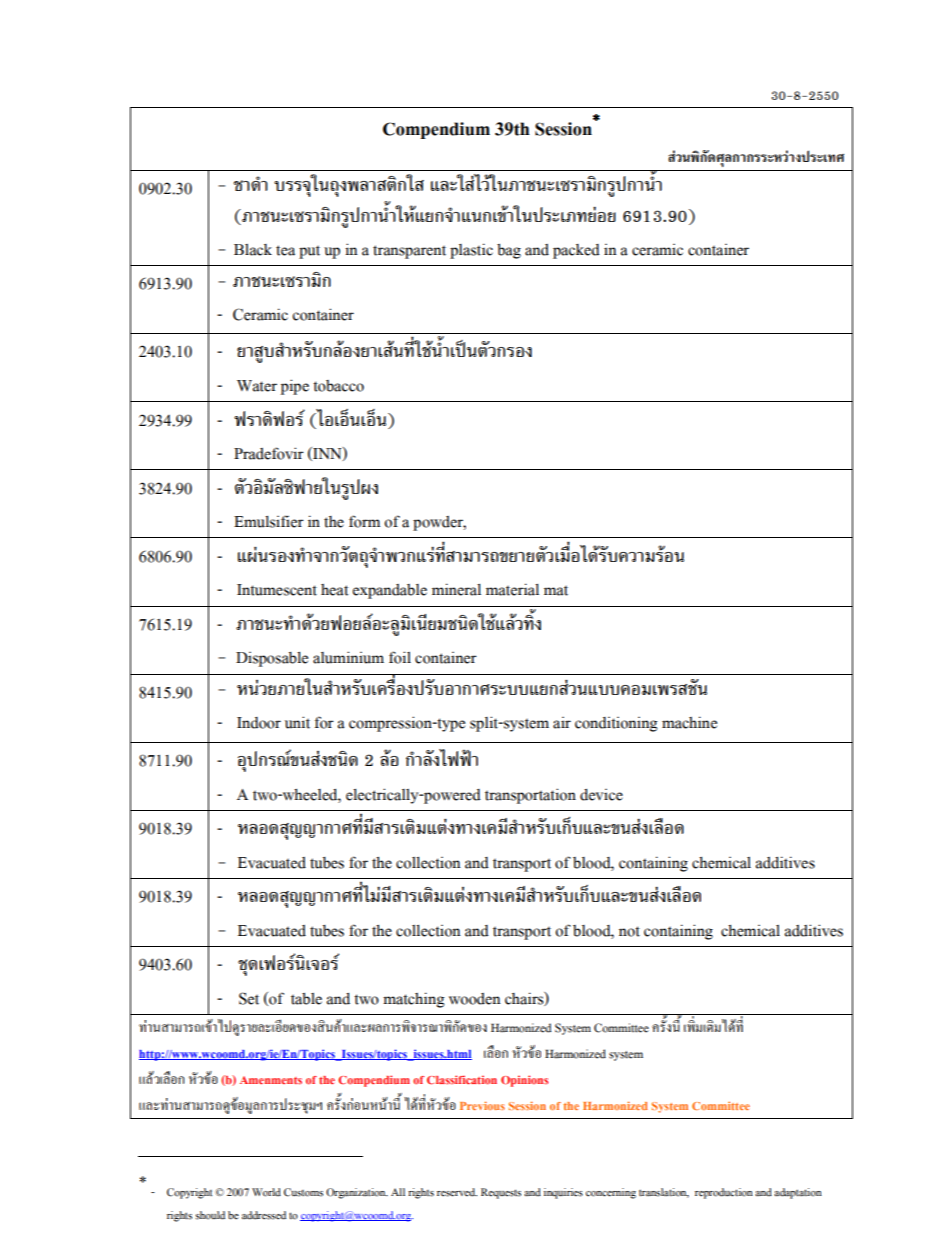 The height and width of the page is (1233, 952). Describe the element at coordinates (509, 251) in the page. I see `bag` at that location.
